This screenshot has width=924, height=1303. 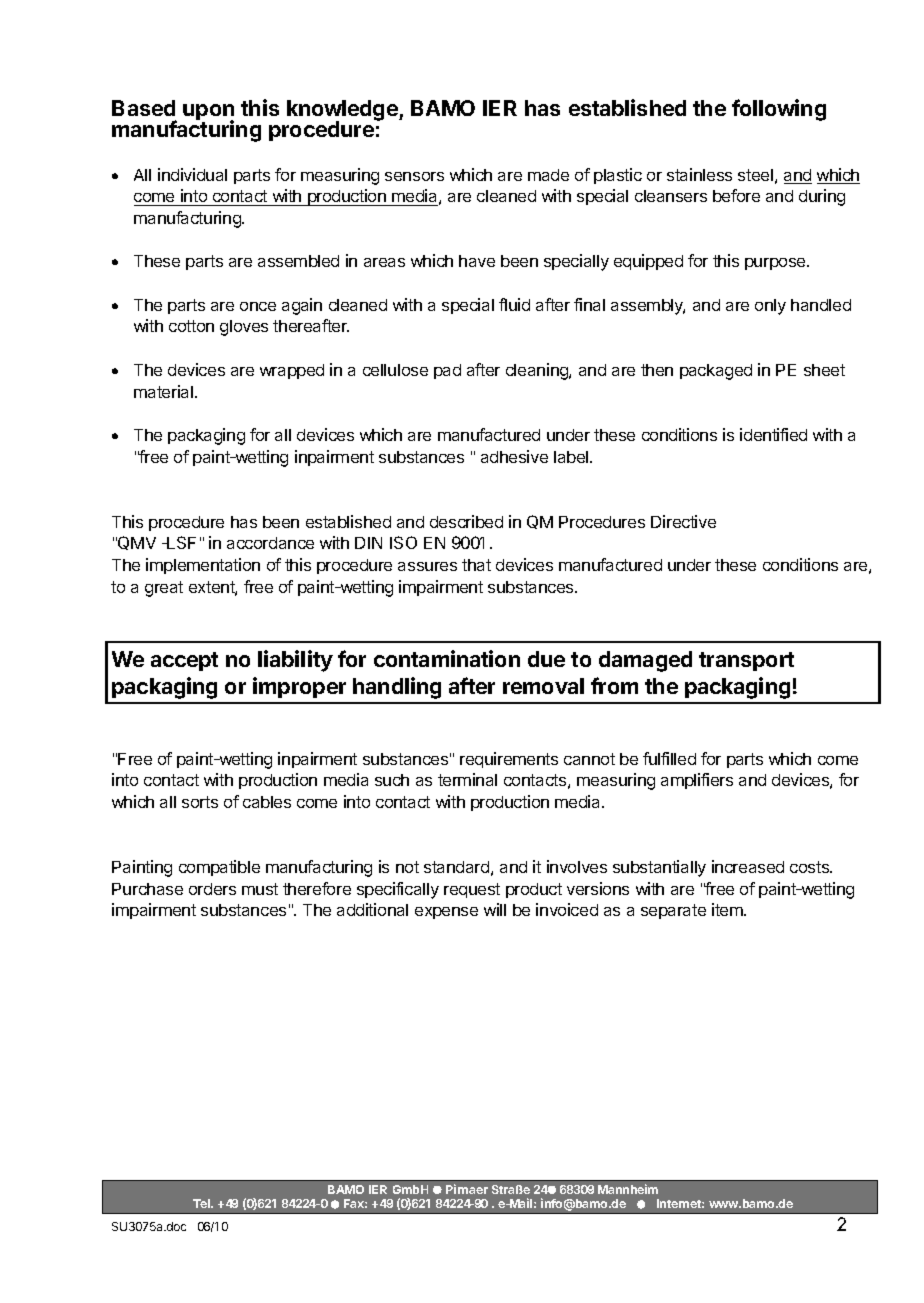 What do you see at coordinates (773, 434) in the screenshot?
I see `identified` at bounding box center [773, 434].
